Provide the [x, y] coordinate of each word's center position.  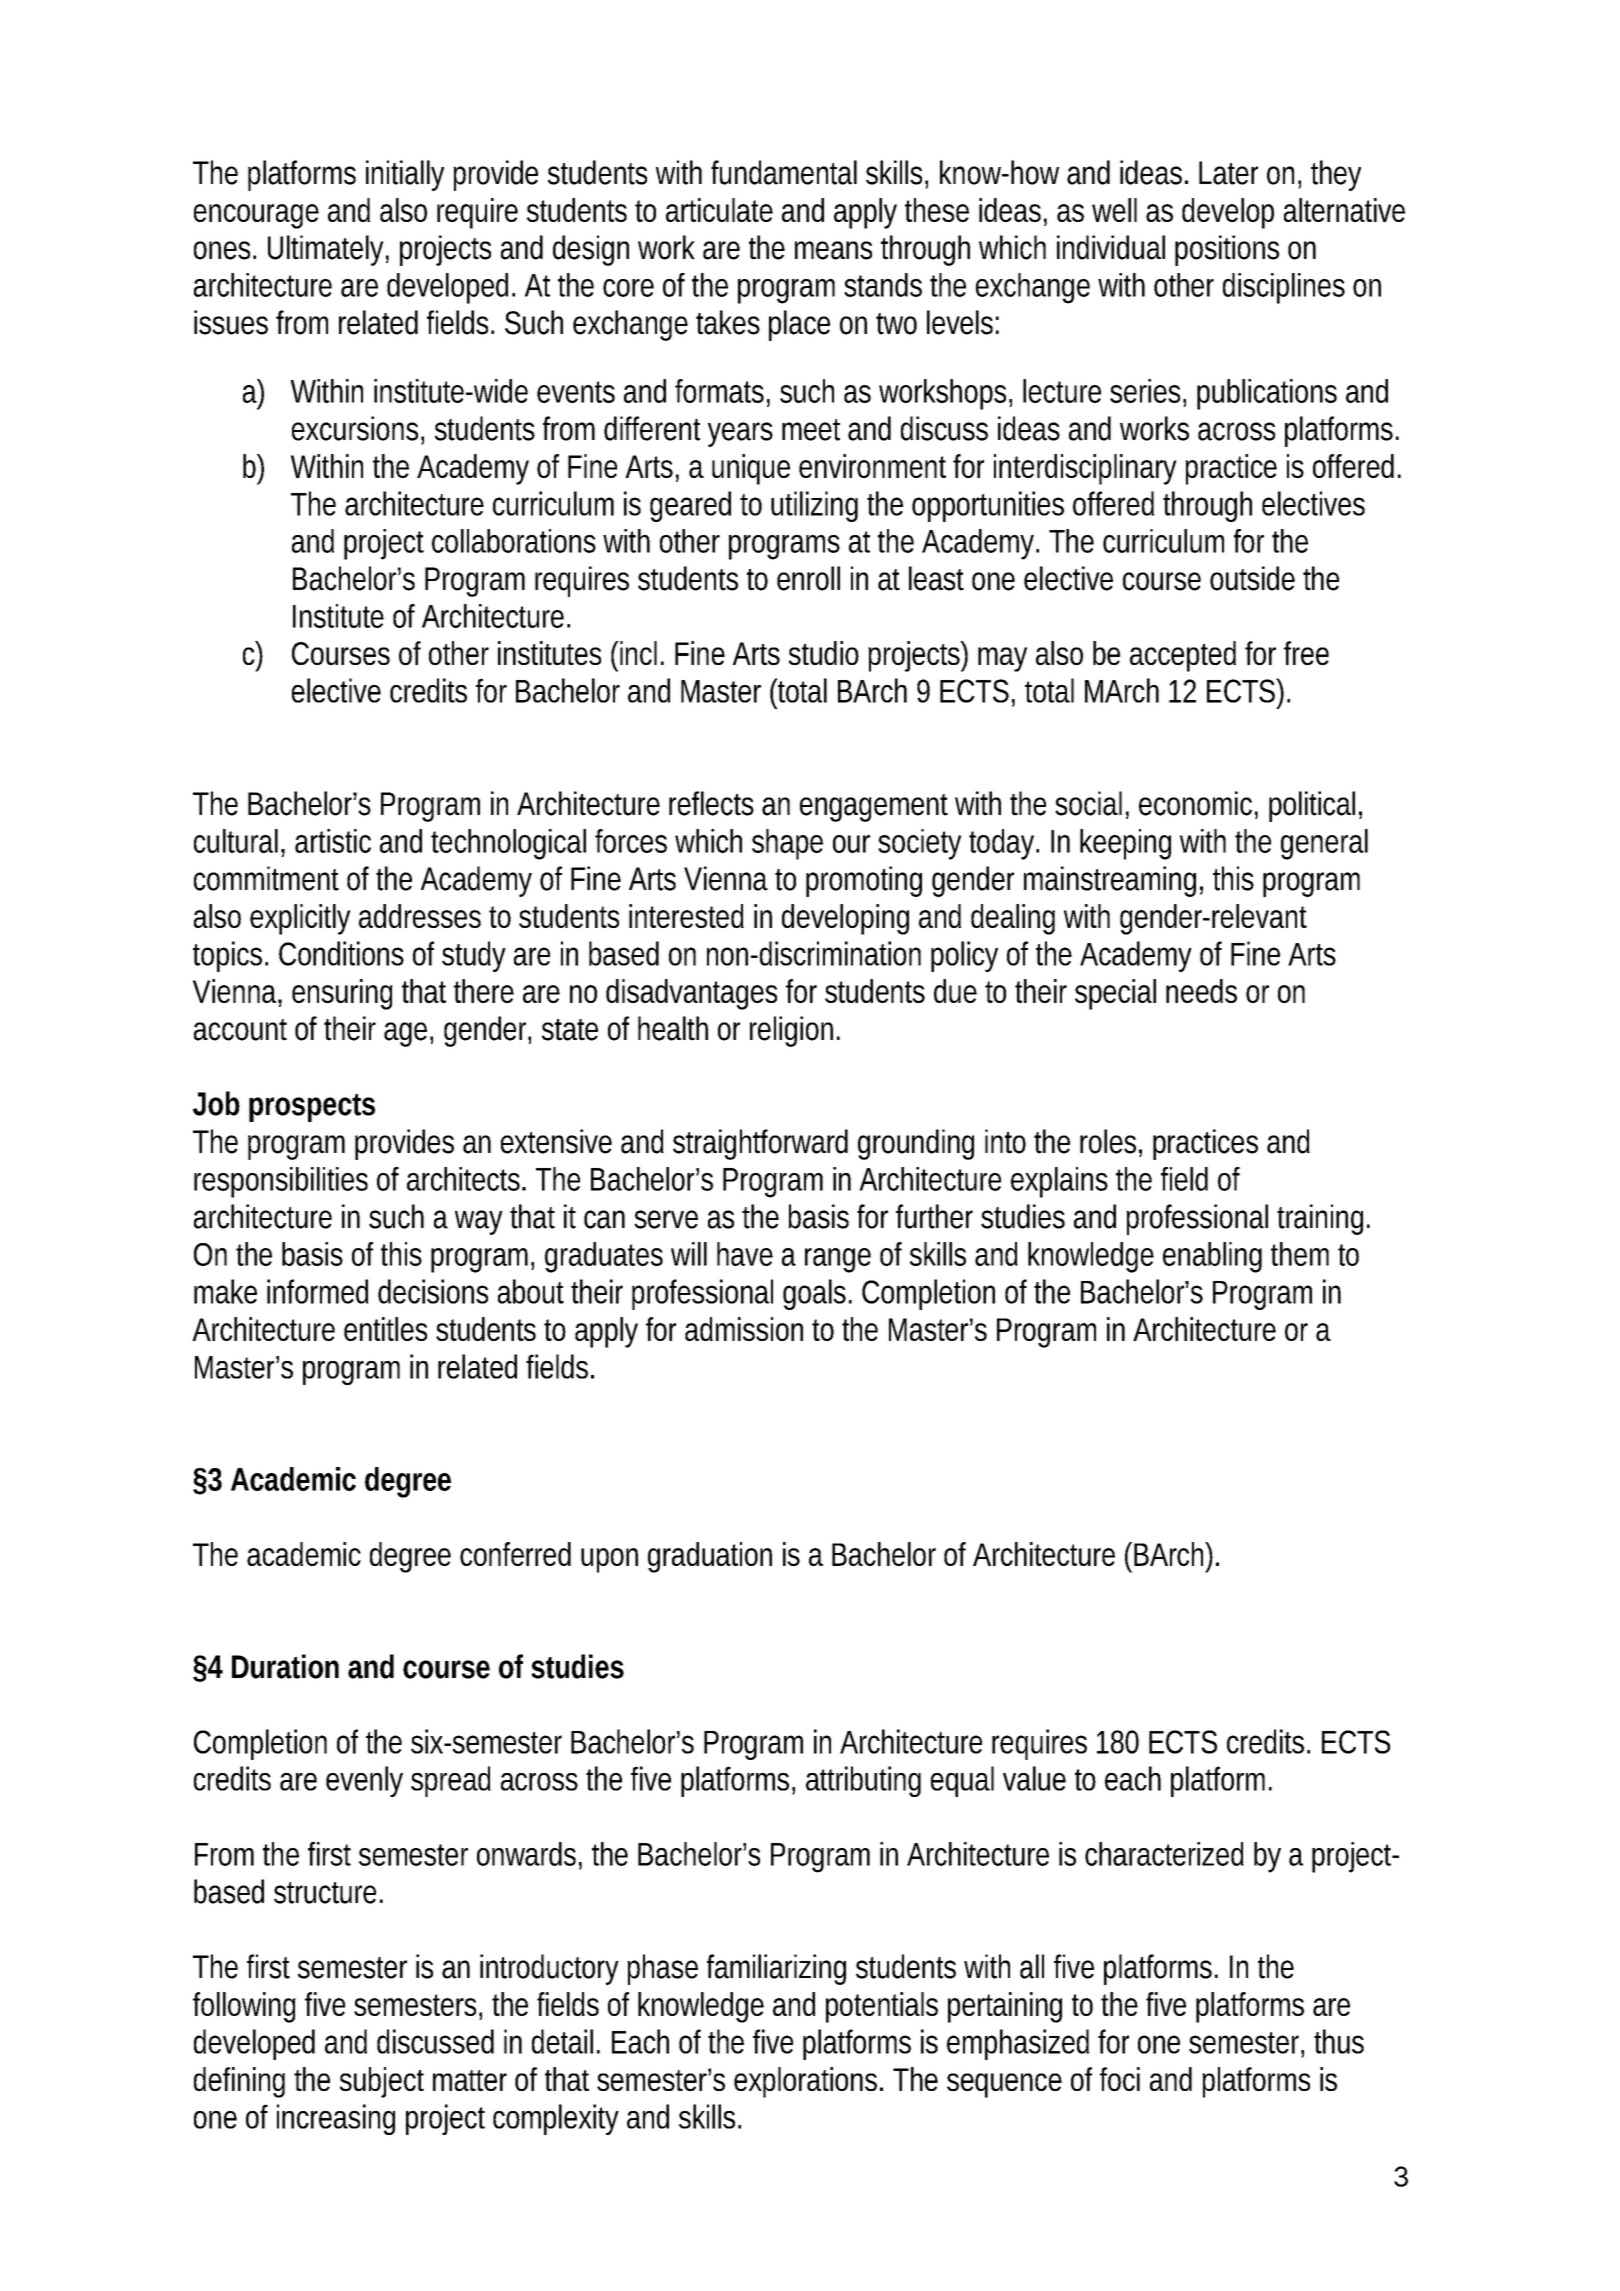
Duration [285, 1666]
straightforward [760, 1144]
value [1034, 1778]
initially [405, 175]
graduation [710, 1557]
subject [382, 2082]
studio [824, 653]
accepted [1183, 656]
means [833, 250]
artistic [333, 841]
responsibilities [281, 1182]
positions [1227, 250]
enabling [1212, 1257]
